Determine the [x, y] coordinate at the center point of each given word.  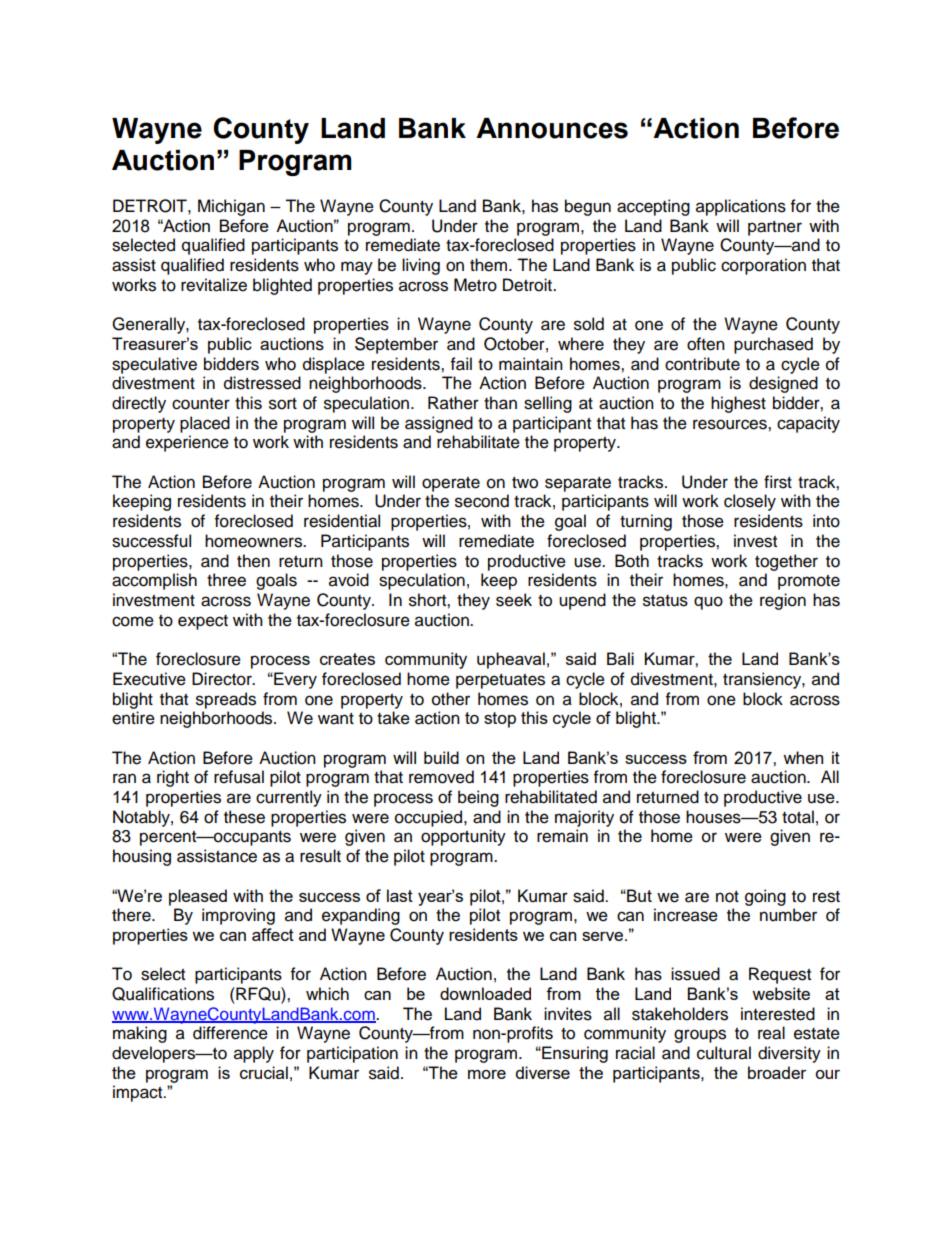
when [803, 757]
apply [254, 1054]
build [441, 757]
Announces [552, 128]
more [487, 1074]
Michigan [231, 207]
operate [451, 484]
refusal [239, 777]
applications [741, 207]
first [778, 482]
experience [187, 443]
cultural [724, 1053]
